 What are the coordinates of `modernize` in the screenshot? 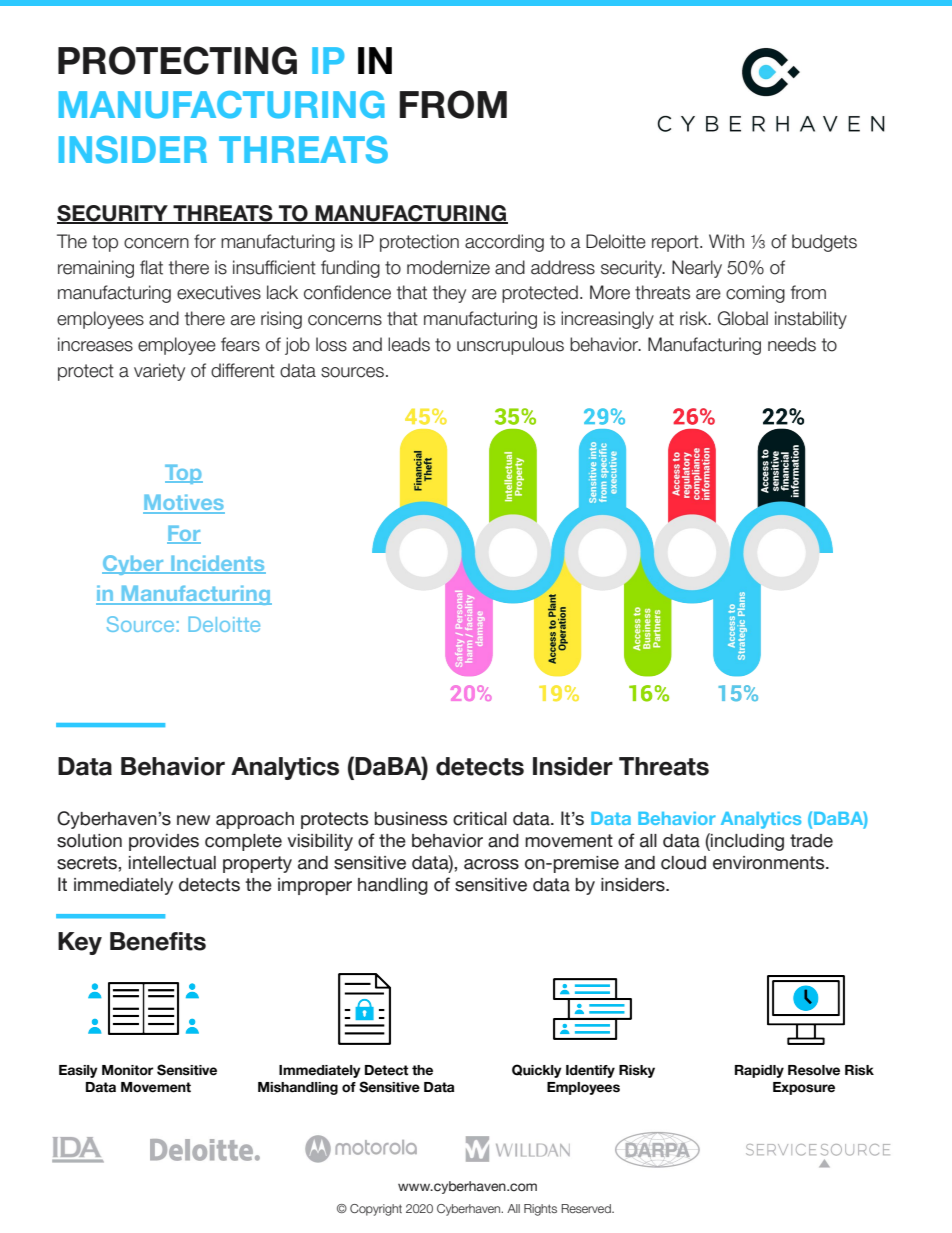 It's located at (448, 267).
